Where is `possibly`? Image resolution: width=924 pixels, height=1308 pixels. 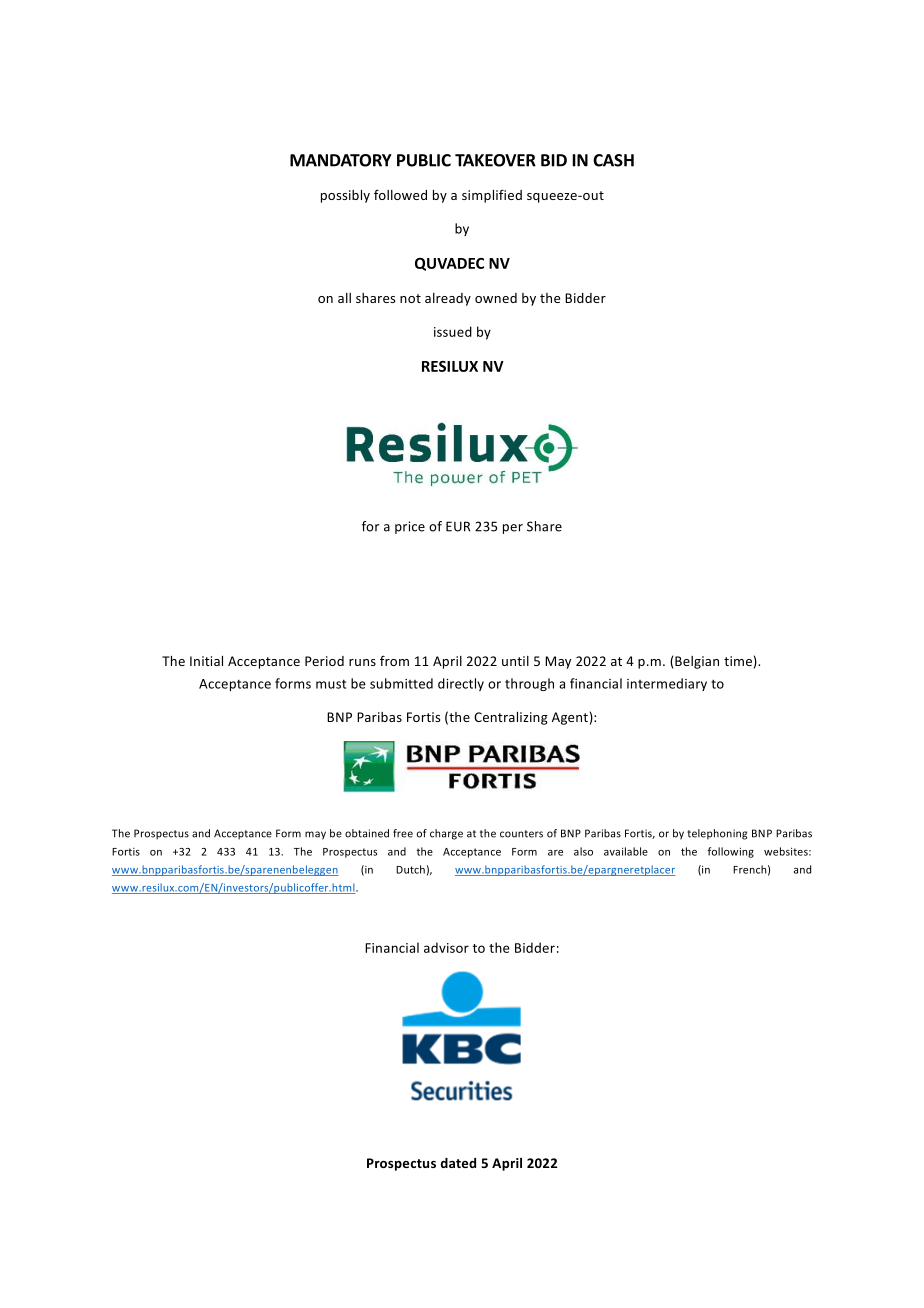 possibly is located at coordinates (345, 196).
